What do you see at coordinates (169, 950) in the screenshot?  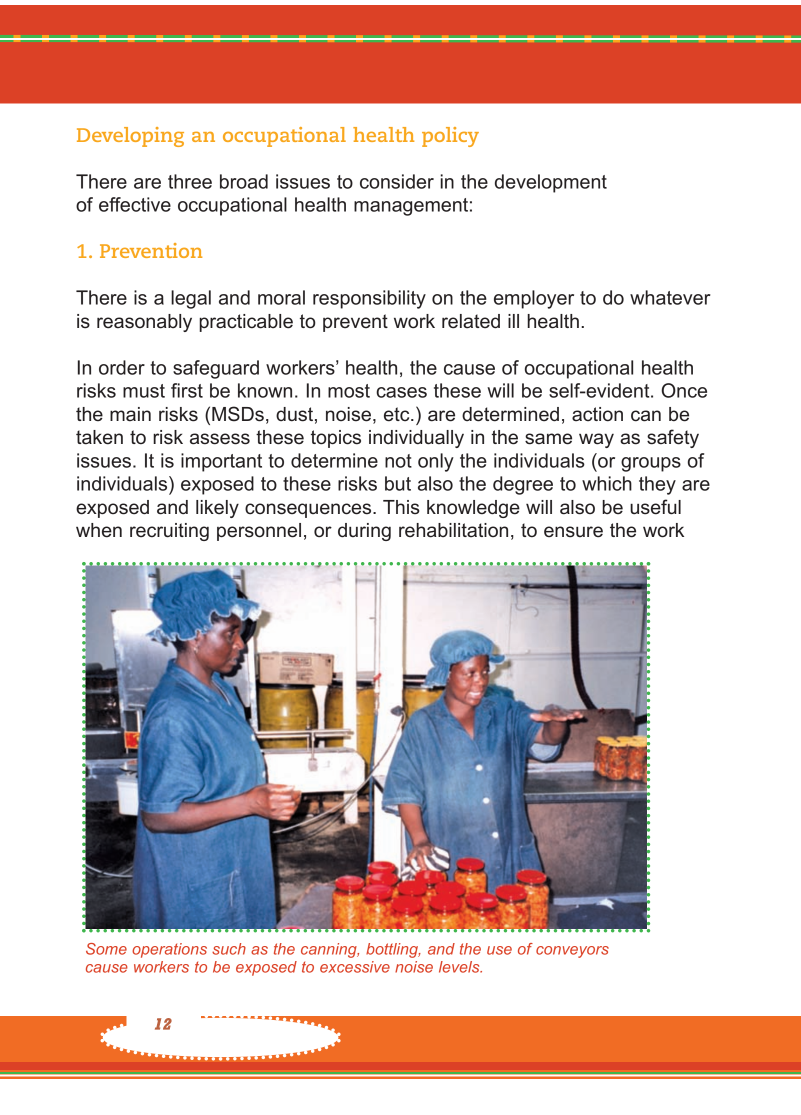 I see `operations` at bounding box center [169, 950].
